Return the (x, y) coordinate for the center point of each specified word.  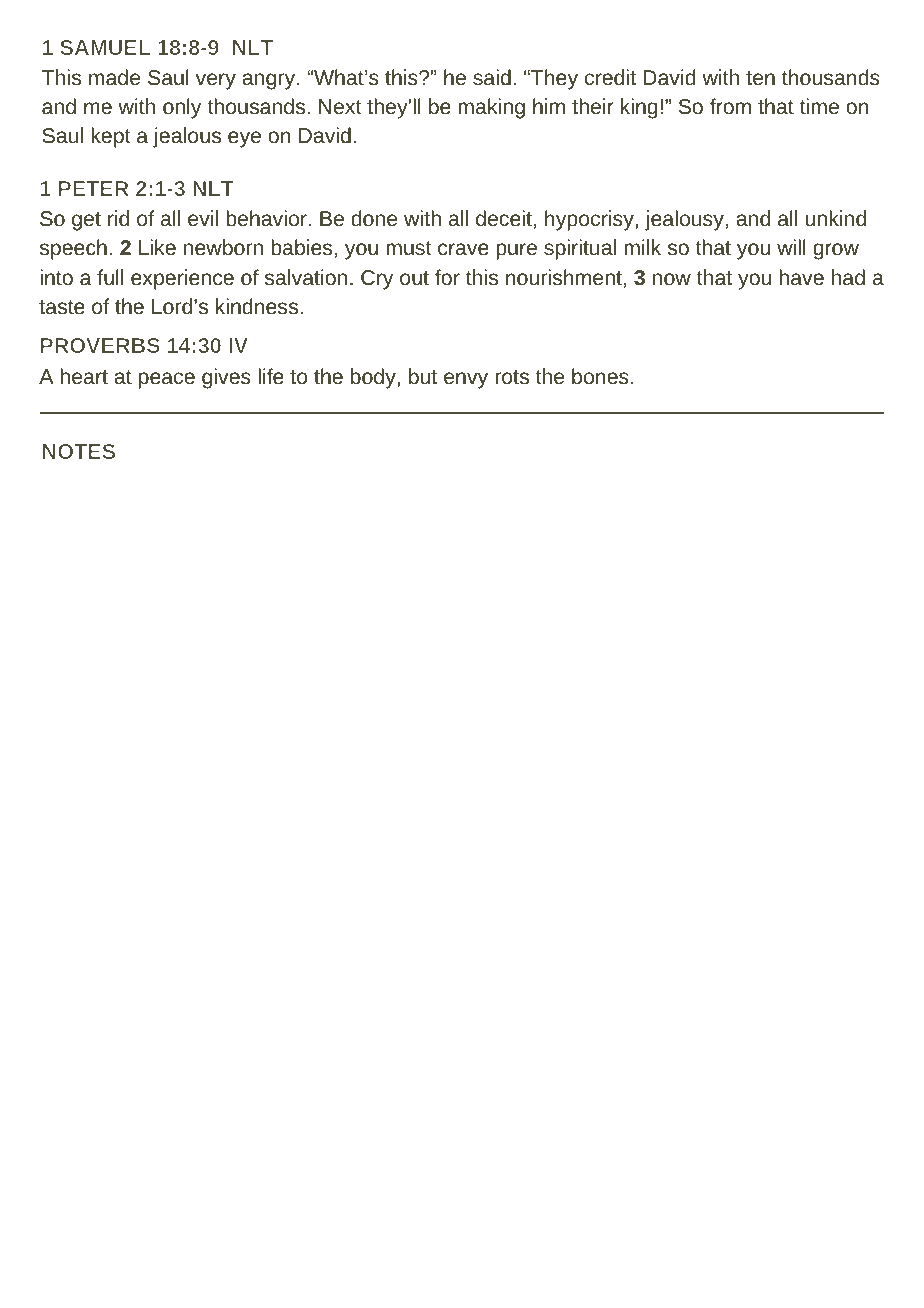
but (423, 376)
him (549, 106)
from (730, 106)
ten (760, 78)
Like (157, 247)
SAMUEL (105, 47)
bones (600, 376)
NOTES (79, 451)
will (791, 247)
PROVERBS (100, 345)
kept (111, 137)
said (492, 77)
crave (463, 249)
